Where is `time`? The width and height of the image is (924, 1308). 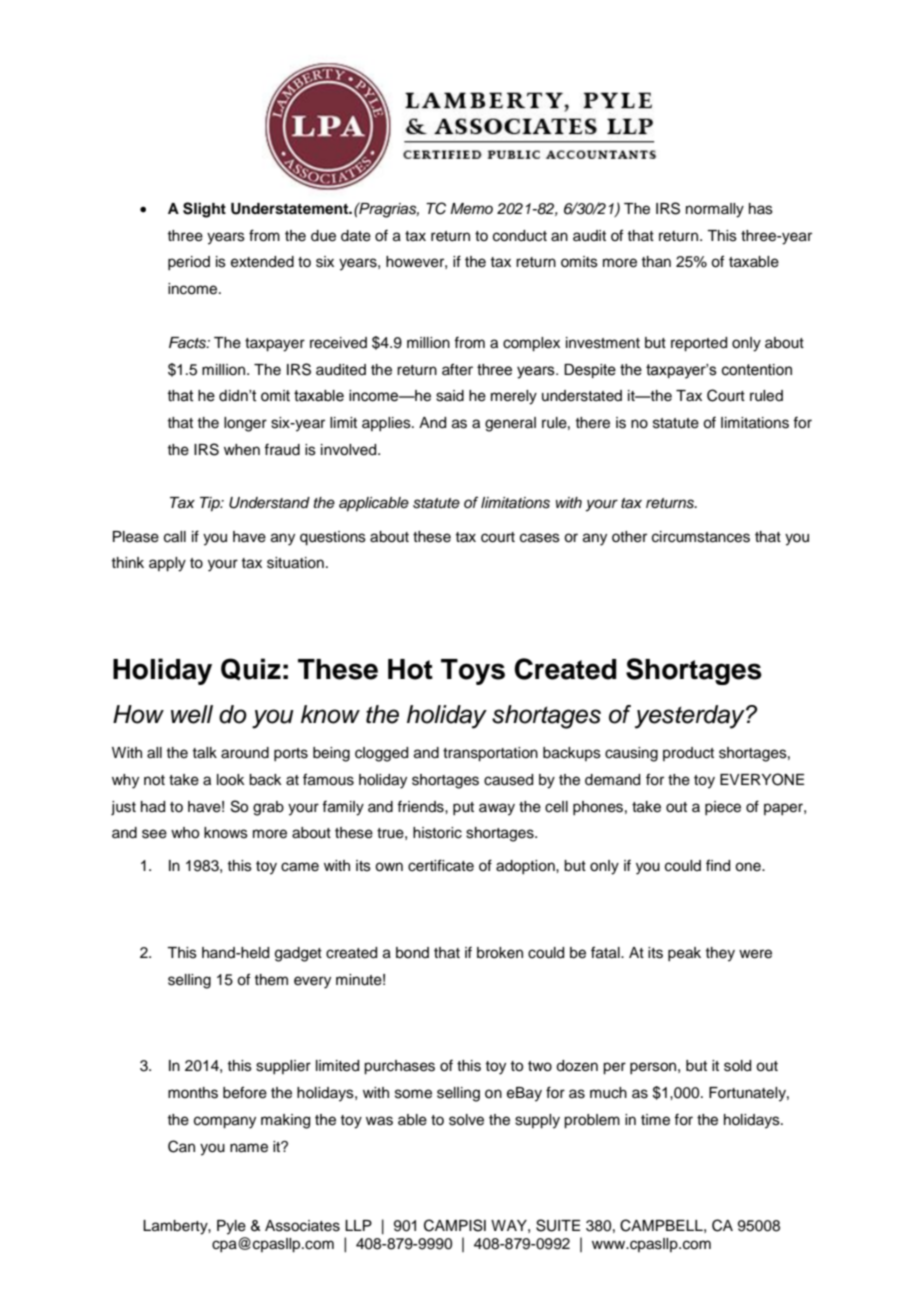
time is located at coordinates (655, 1120).
